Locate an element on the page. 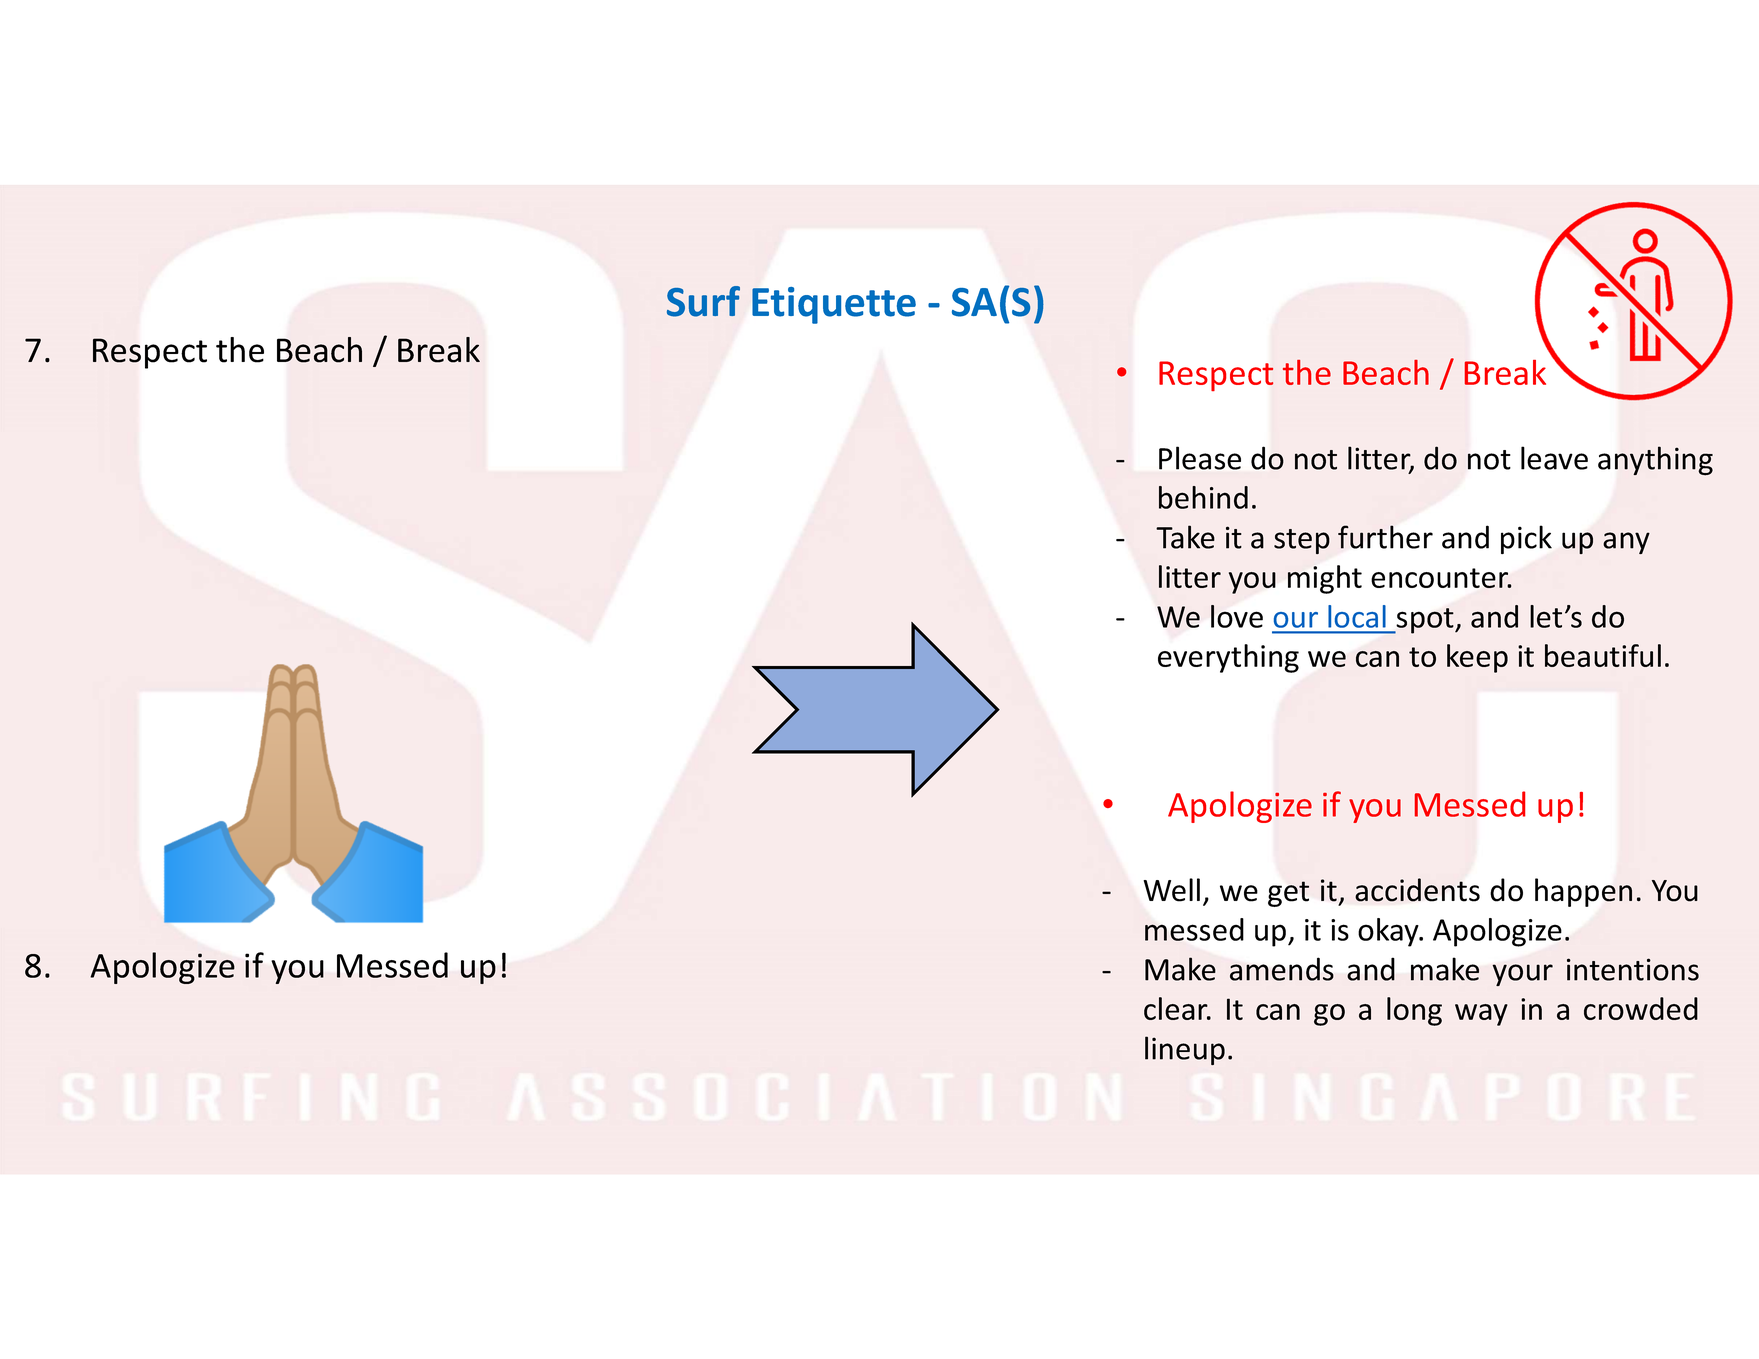 This document has width=1759, height=1359. Etiquette is located at coordinates (834, 305).
